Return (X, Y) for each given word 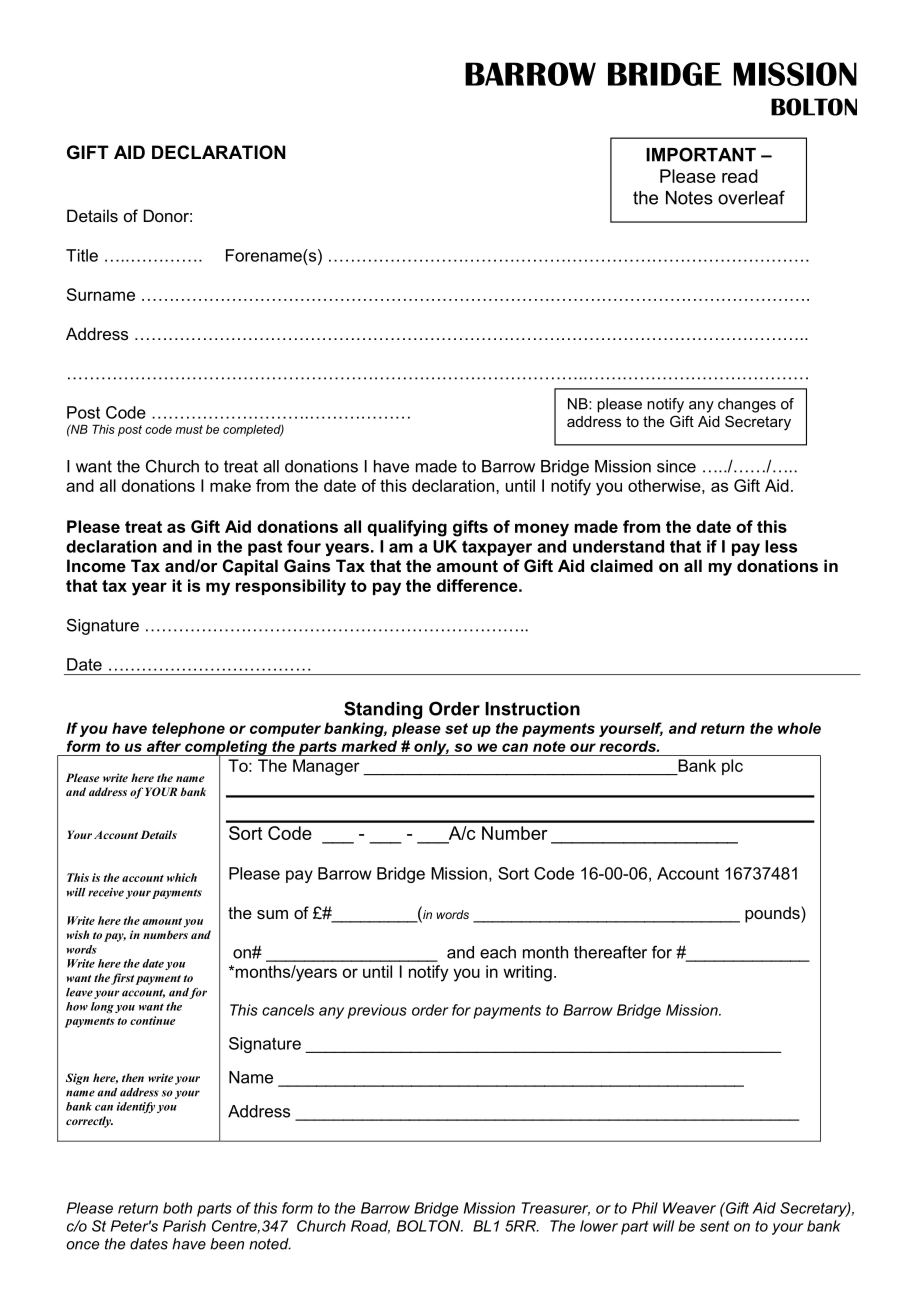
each (498, 952)
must (189, 429)
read (740, 176)
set (456, 728)
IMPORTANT (701, 154)
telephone (188, 729)
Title (82, 255)
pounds (773, 914)
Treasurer (556, 1209)
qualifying (407, 528)
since (676, 466)
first (122, 979)
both (177, 1208)
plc (732, 767)
